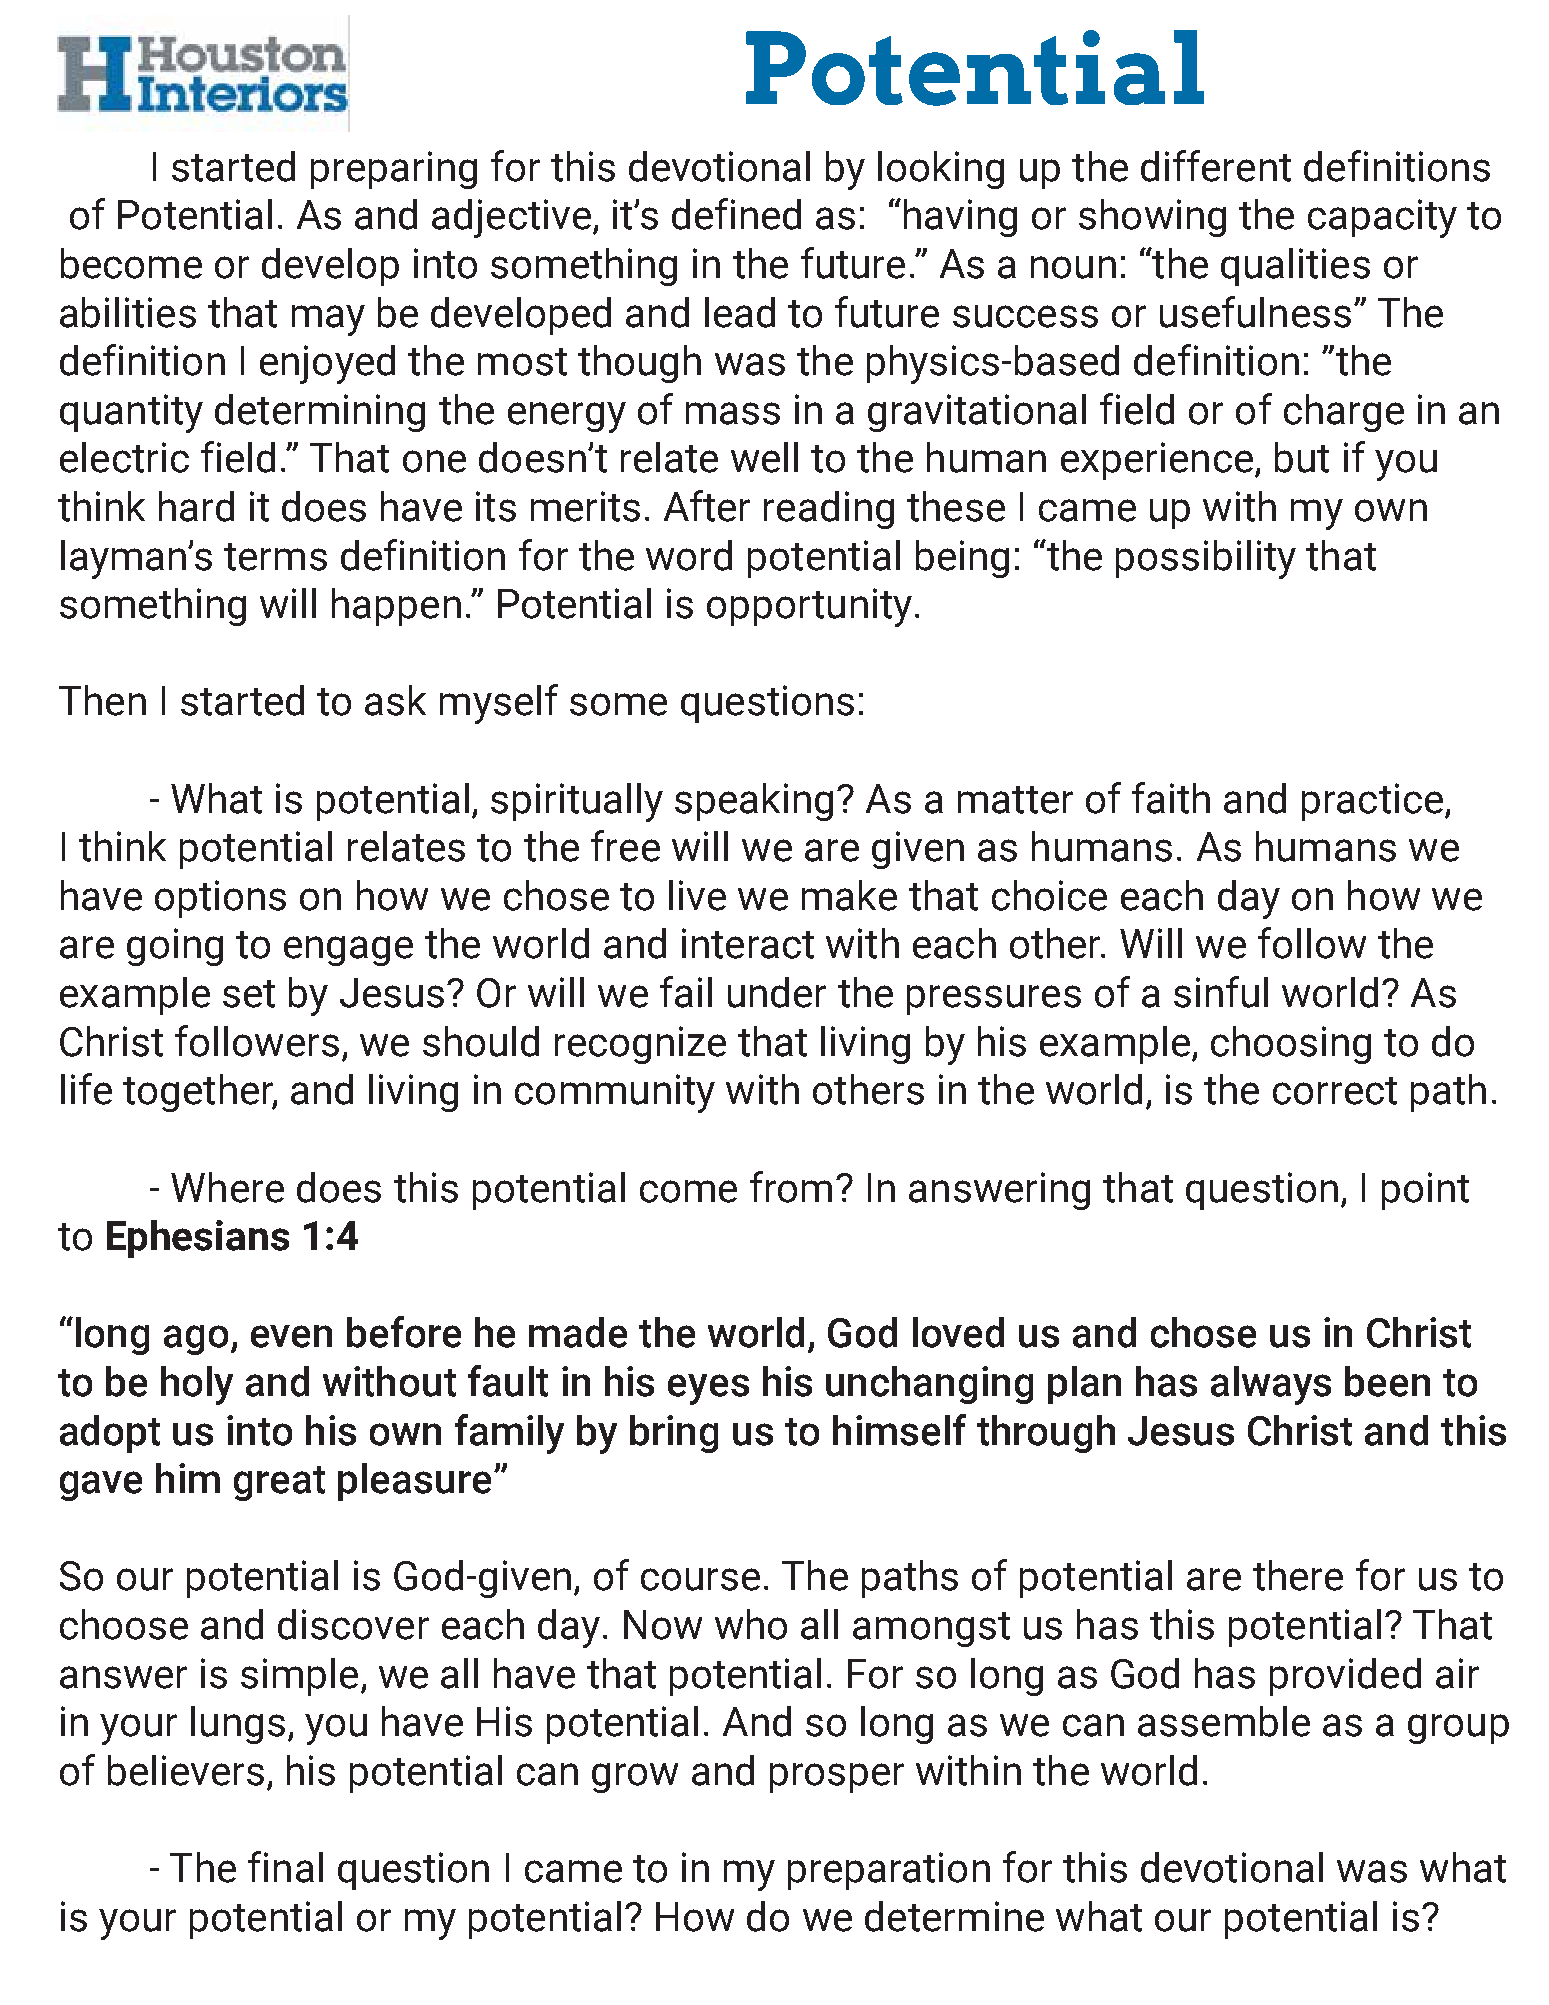  What do you see at coordinates (889, 1871) in the image?
I see `preparation` at bounding box center [889, 1871].
